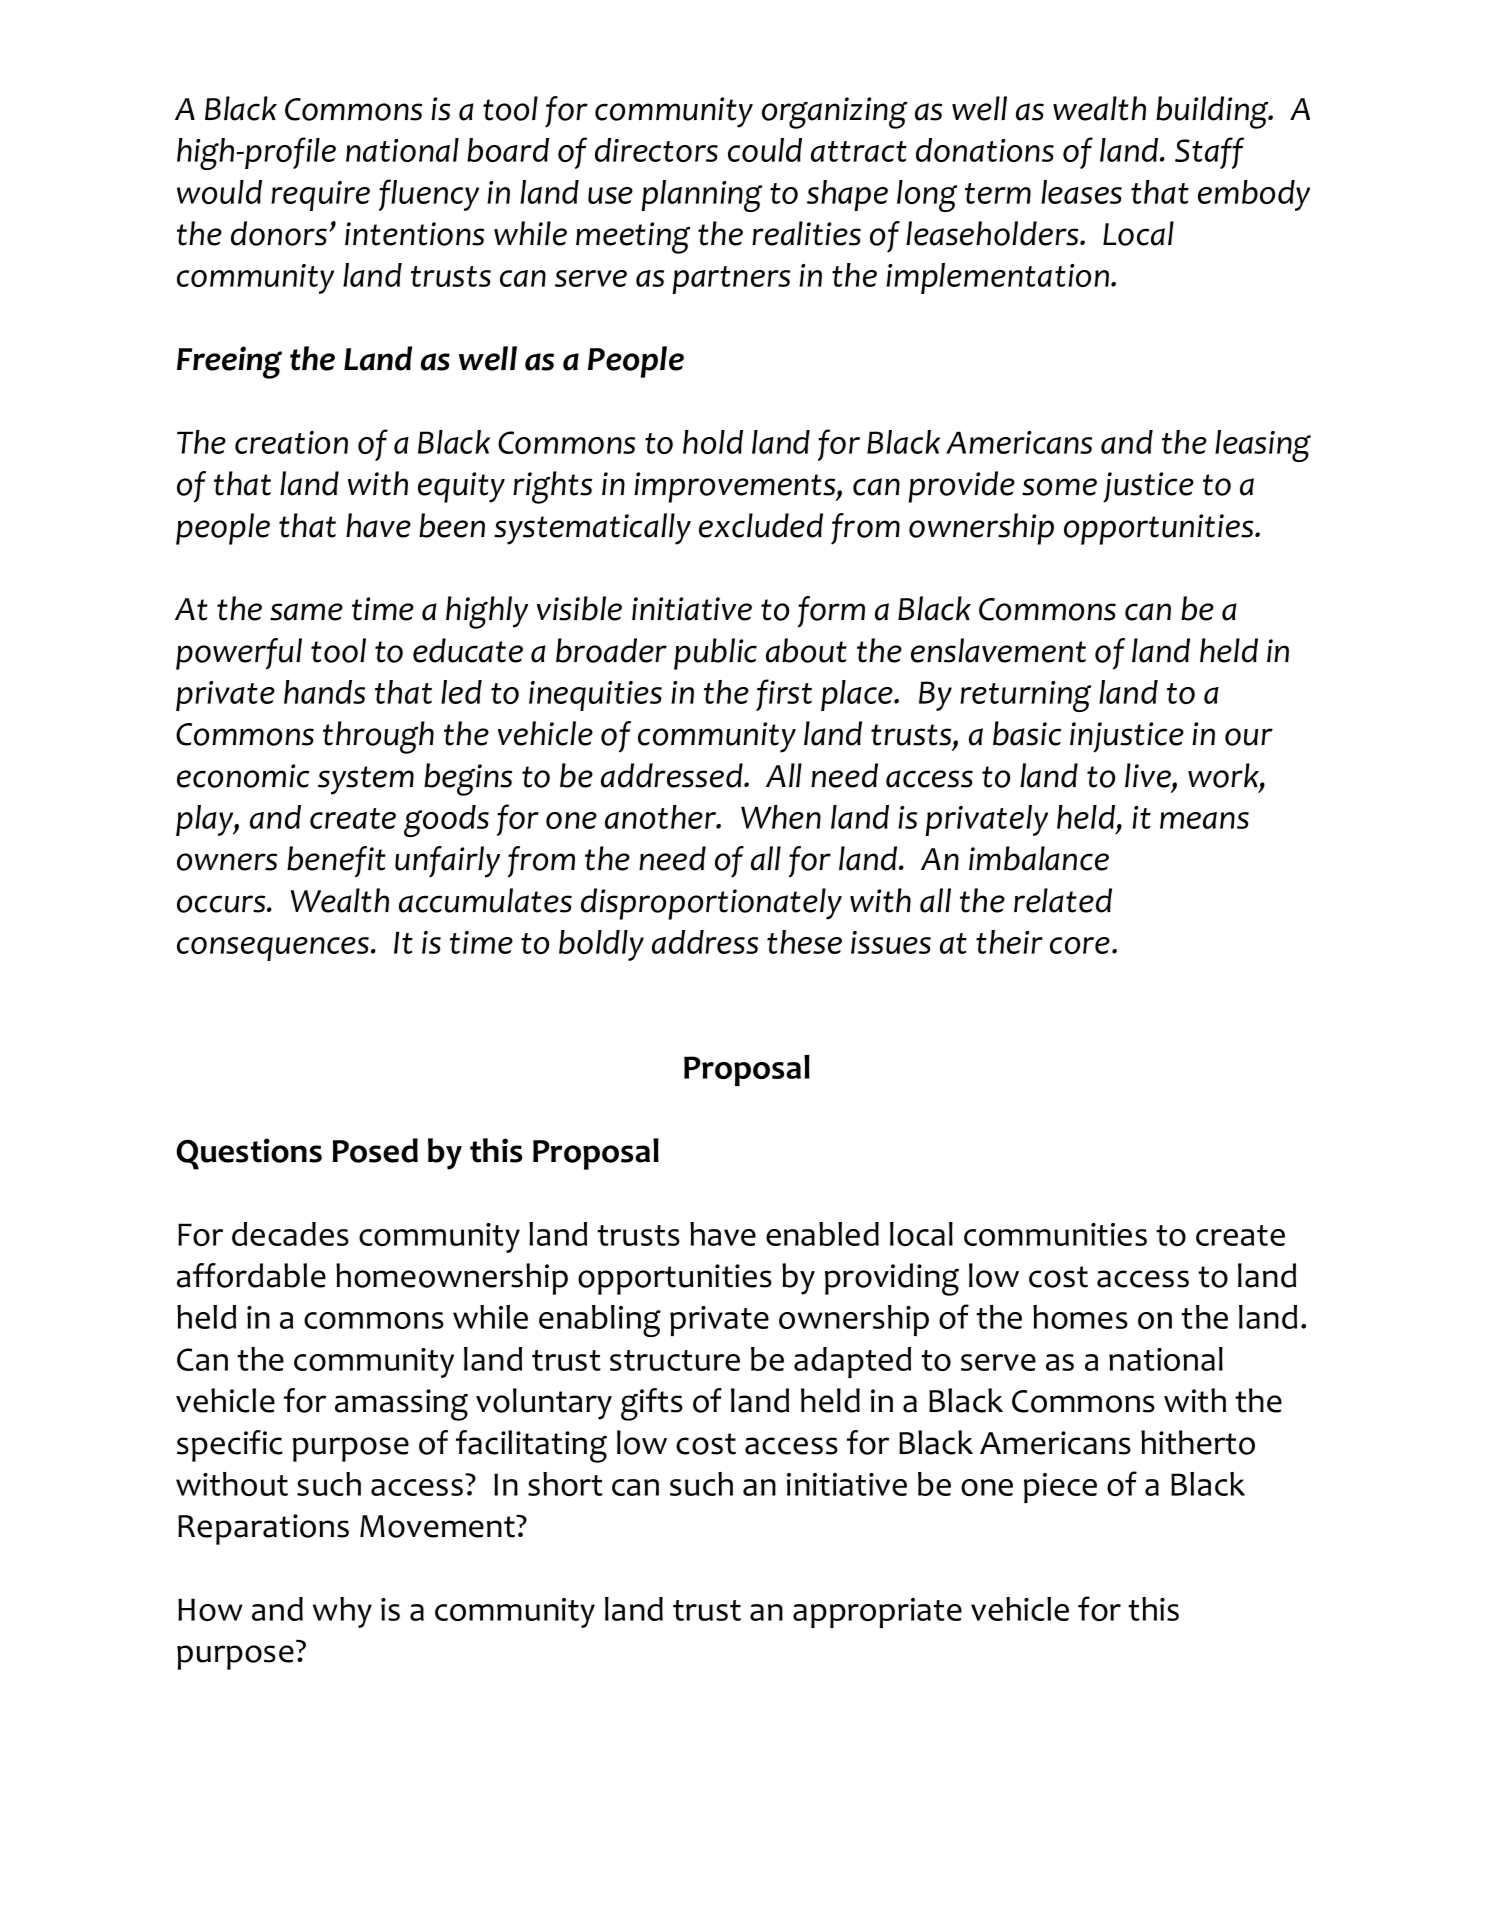 The width and height of the screenshot is (1493, 1931). Describe the element at coordinates (336, 862) in the screenshot. I see `benefit` at that location.
